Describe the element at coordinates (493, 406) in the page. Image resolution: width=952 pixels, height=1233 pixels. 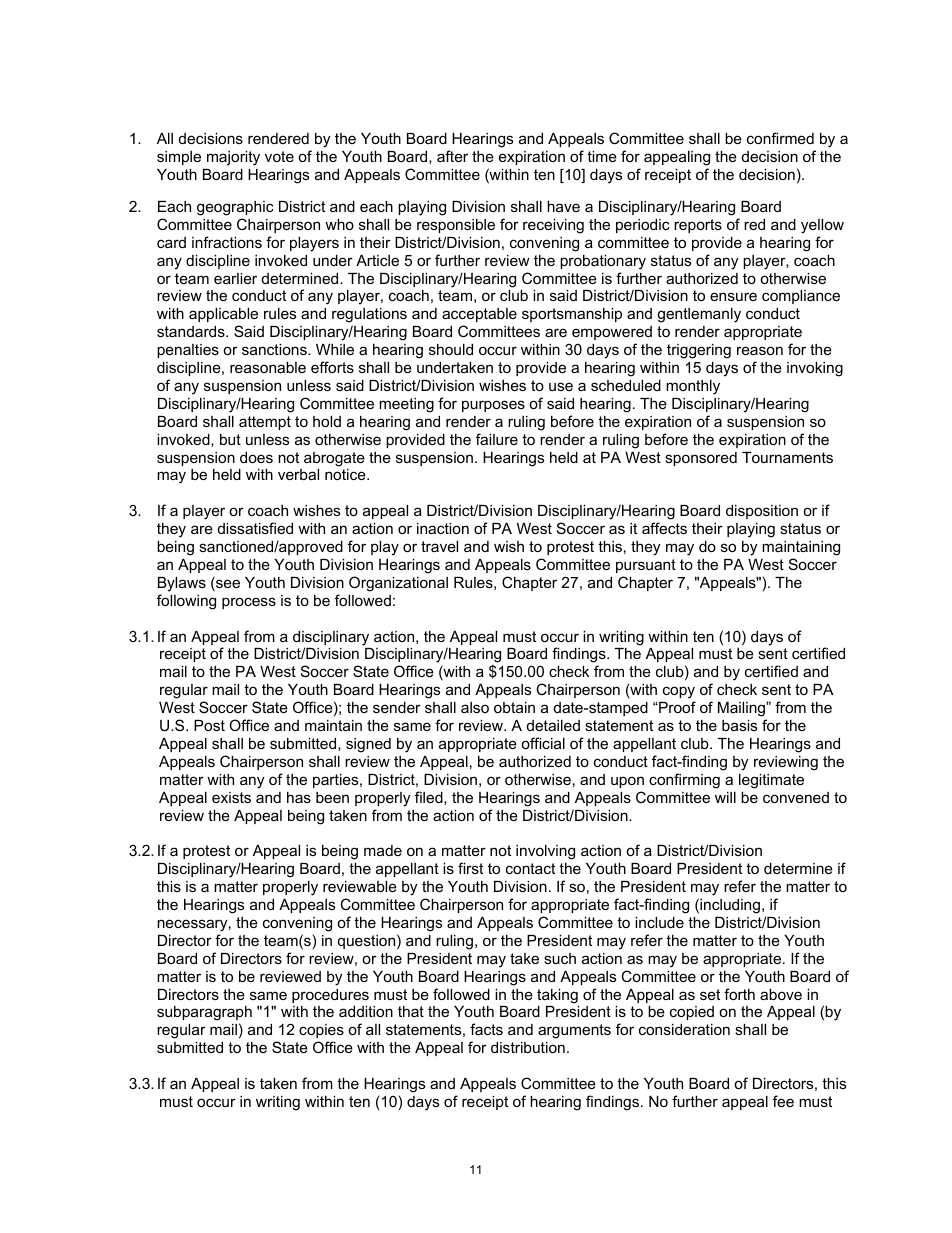
I see `purposes` at that location.
